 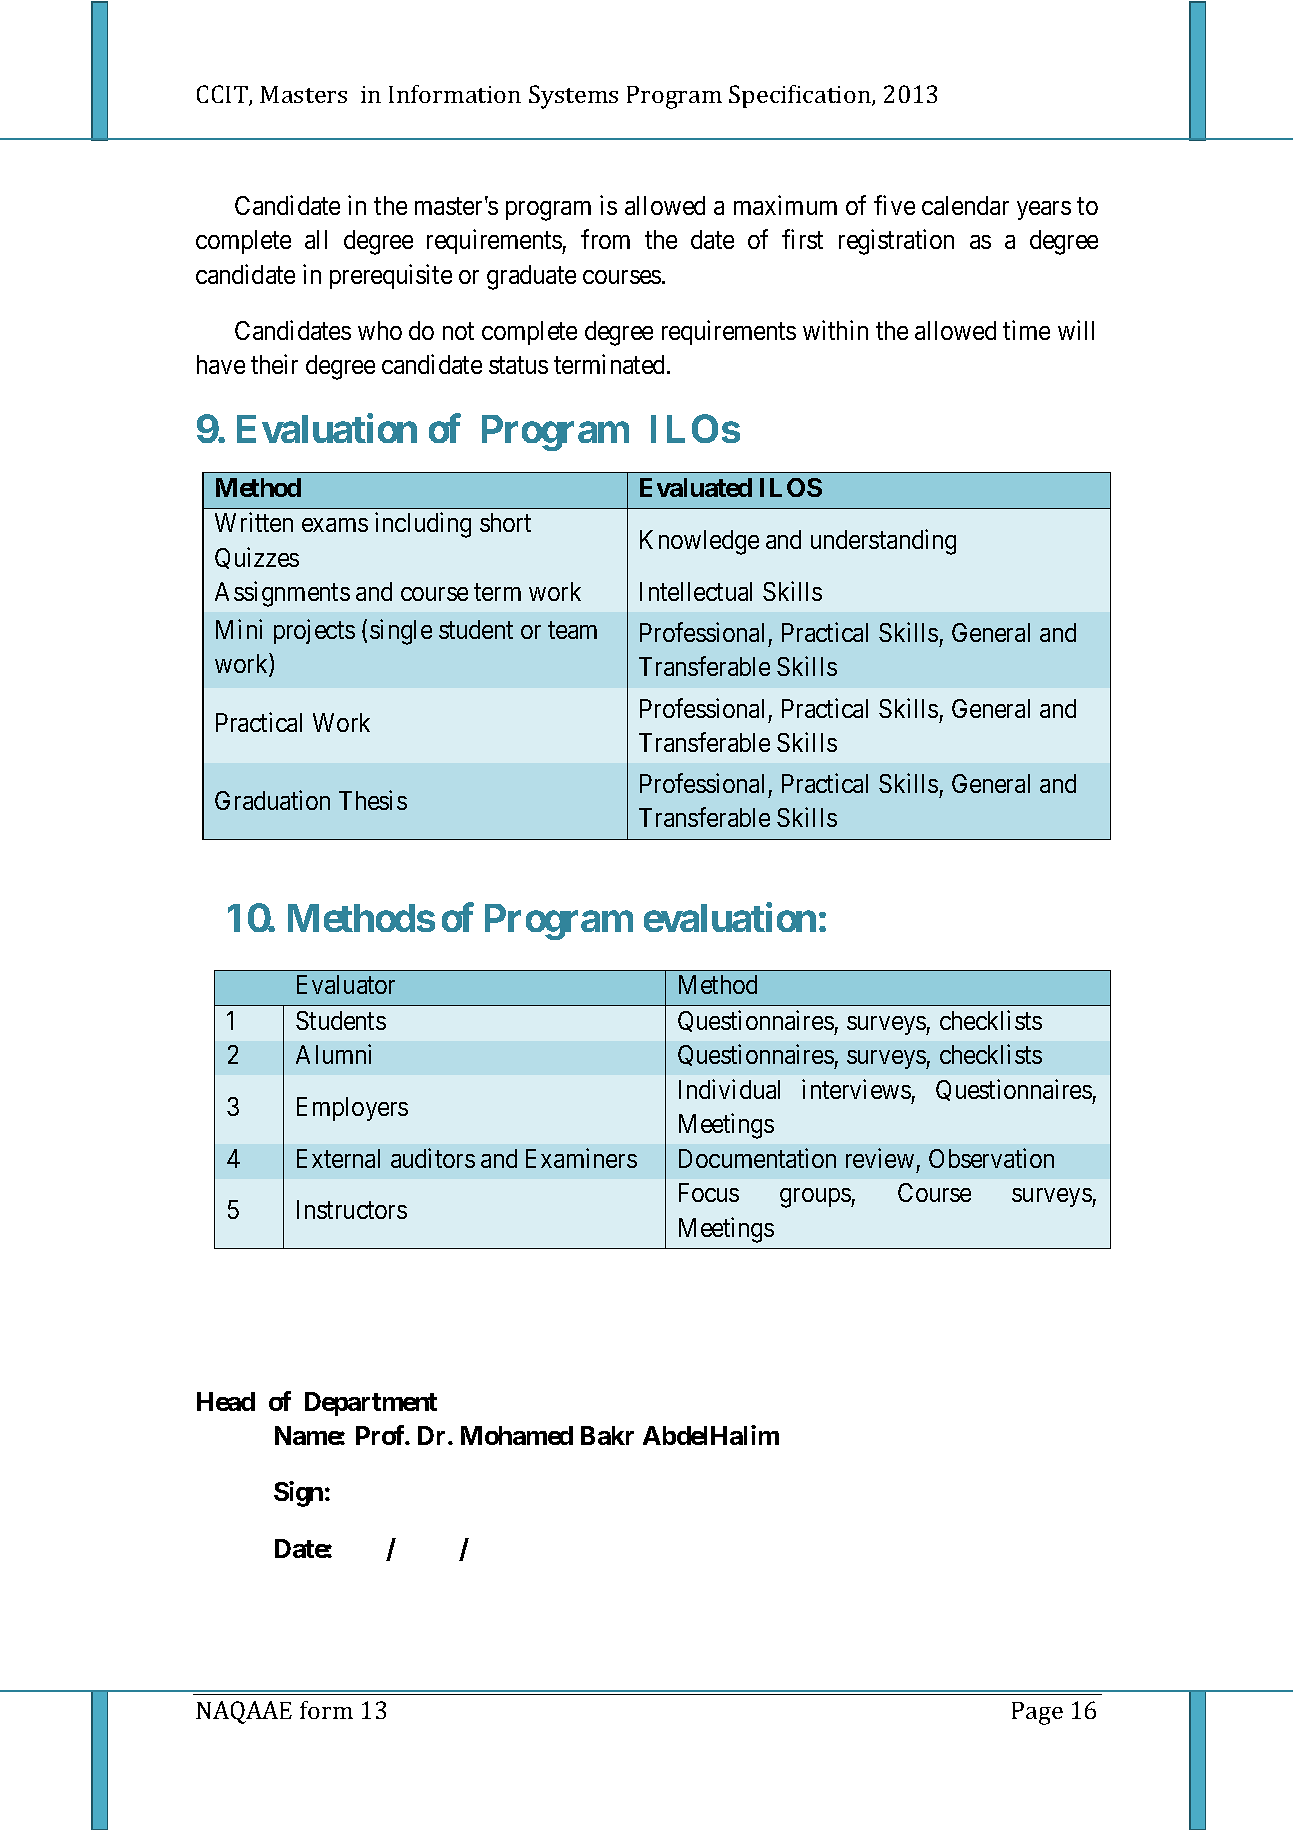 I want to click on Instructors, so click(x=352, y=1209).
